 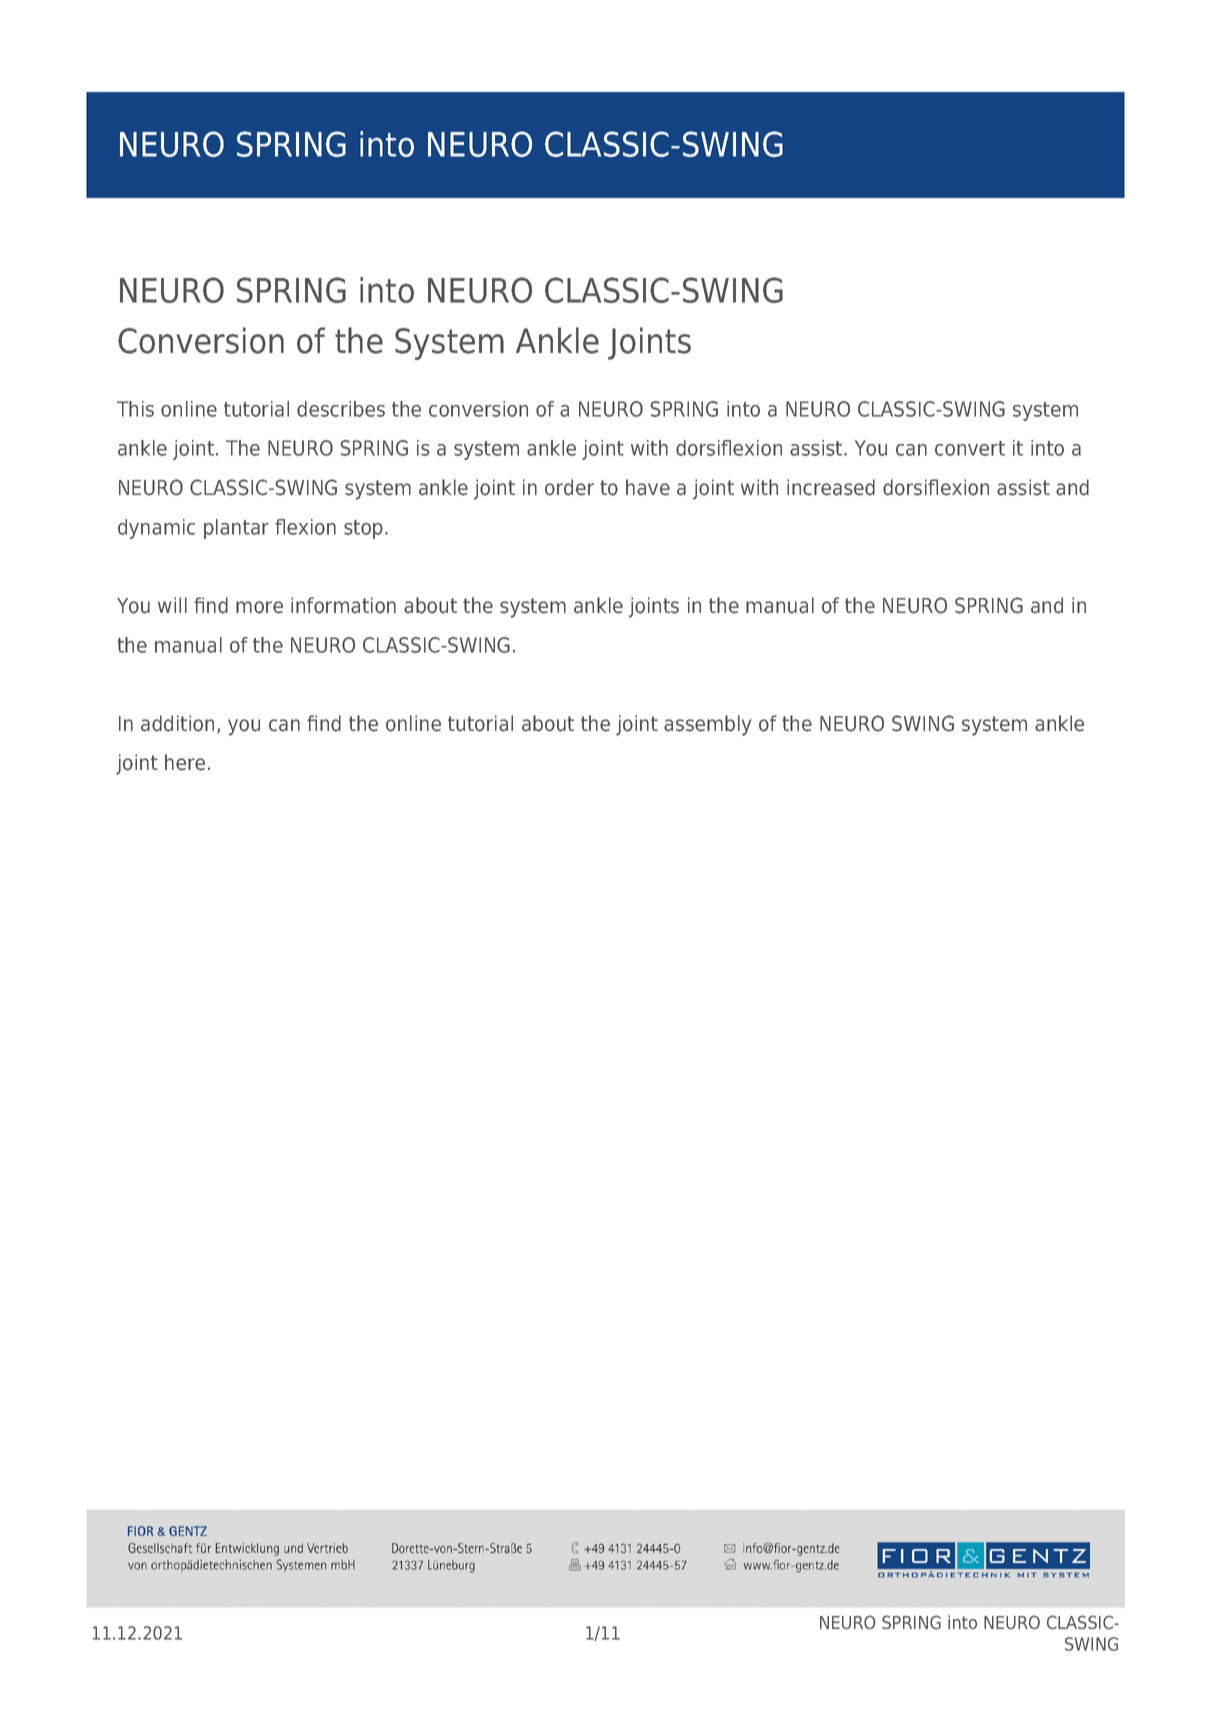 I want to click on addition, so click(x=177, y=723).
